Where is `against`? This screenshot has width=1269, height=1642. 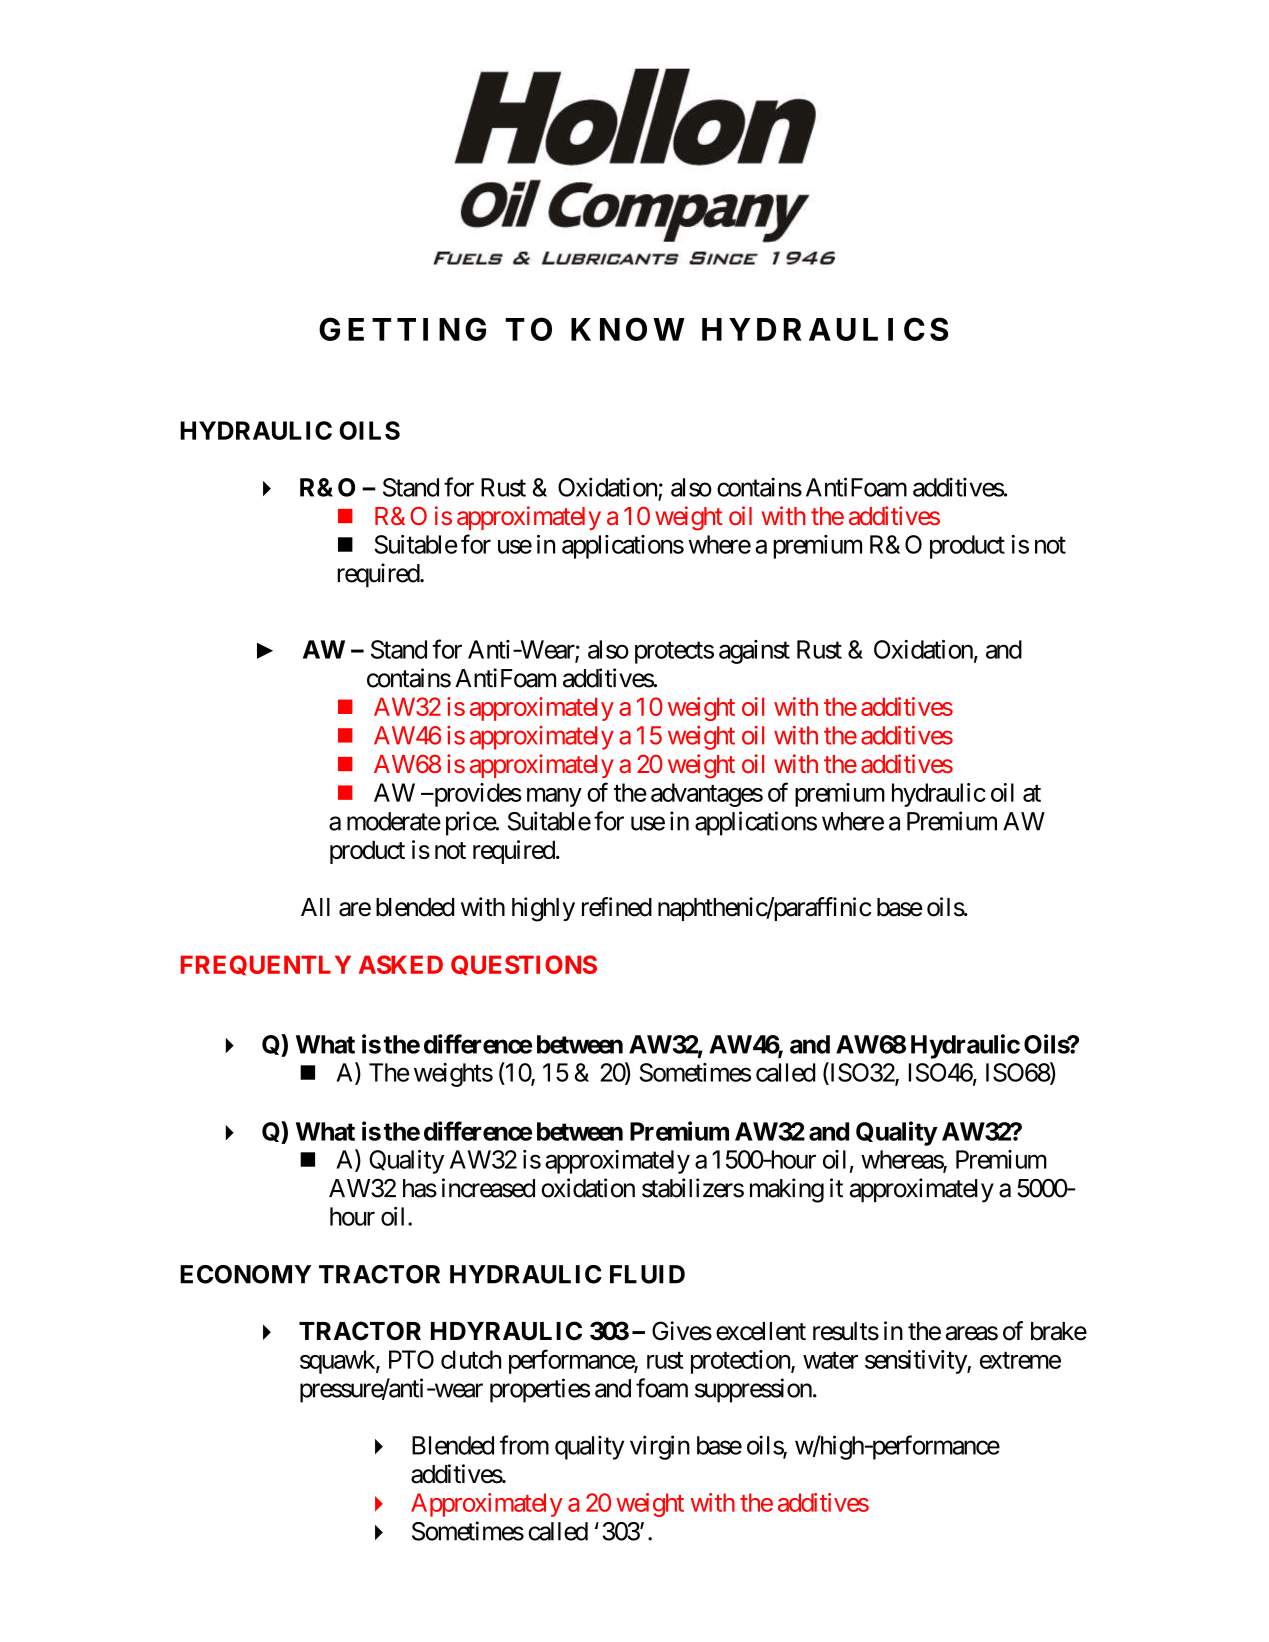 against is located at coordinates (754, 652).
